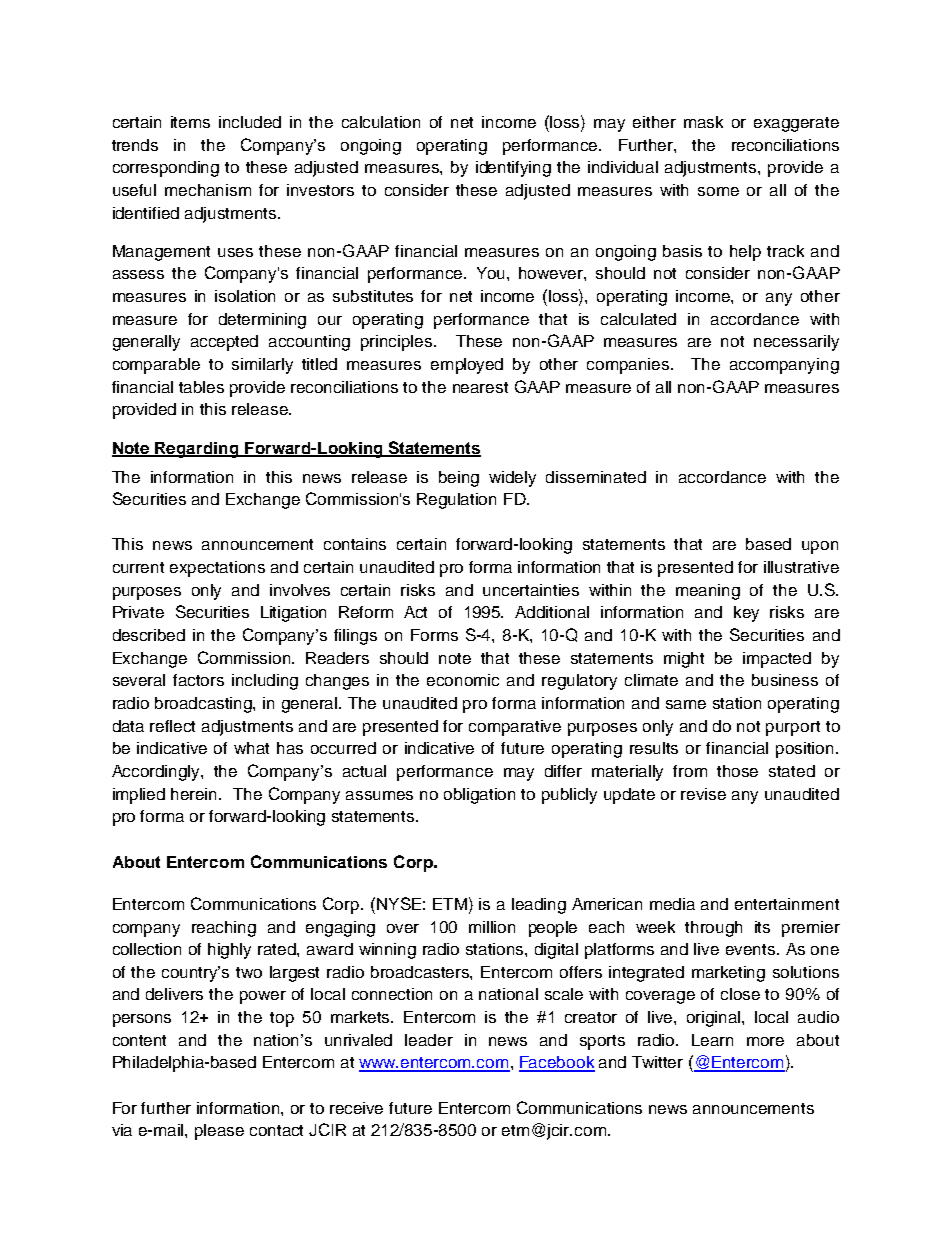 The height and width of the screenshot is (1233, 952). What do you see at coordinates (429, 1040) in the screenshot?
I see `leader` at bounding box center [429, 1040].
